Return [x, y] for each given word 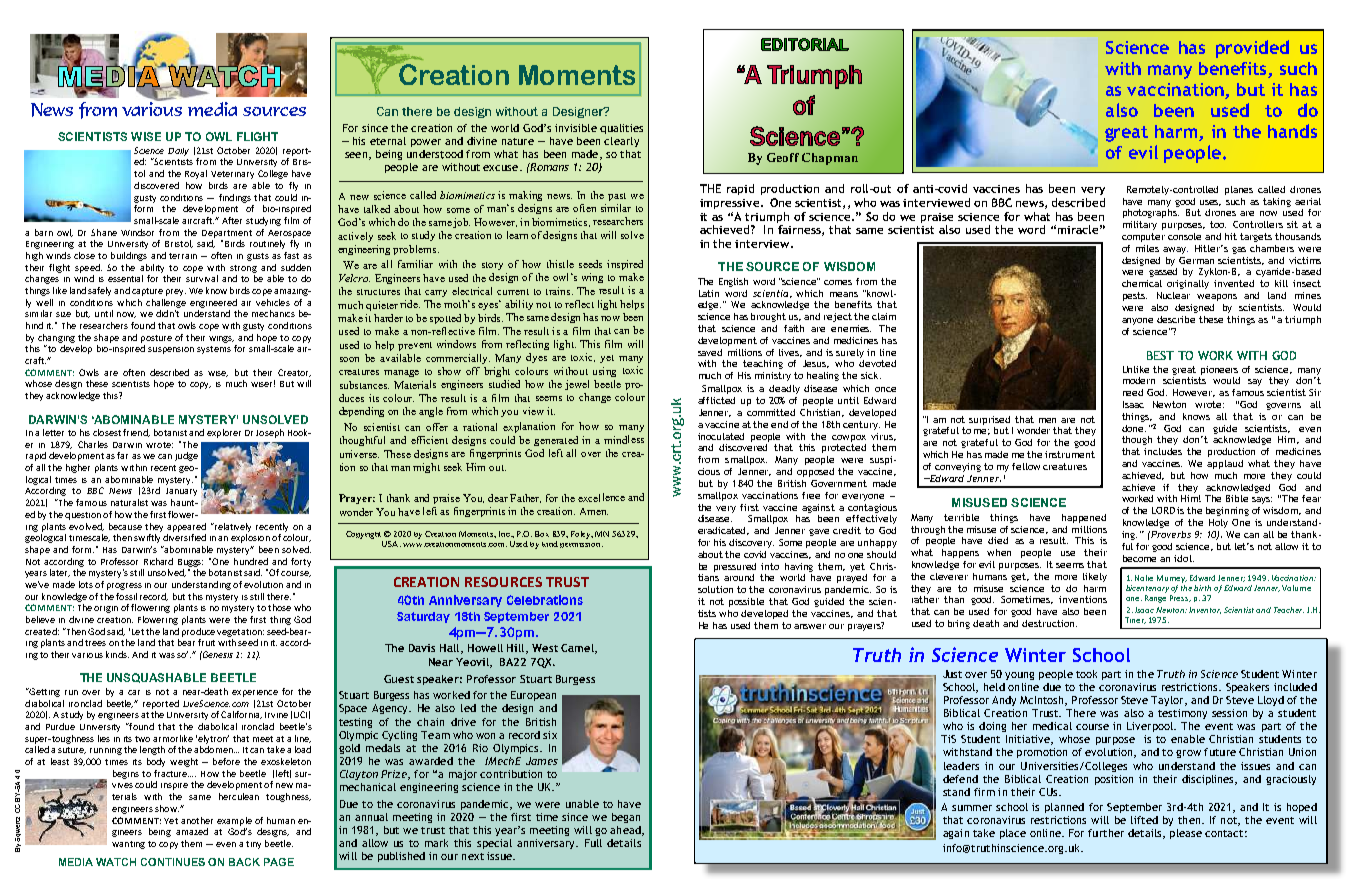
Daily [178, 152]
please [1186, 834]
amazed [192, 831]
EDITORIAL [805, 44]
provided [1252, 49]
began [626, 818]
